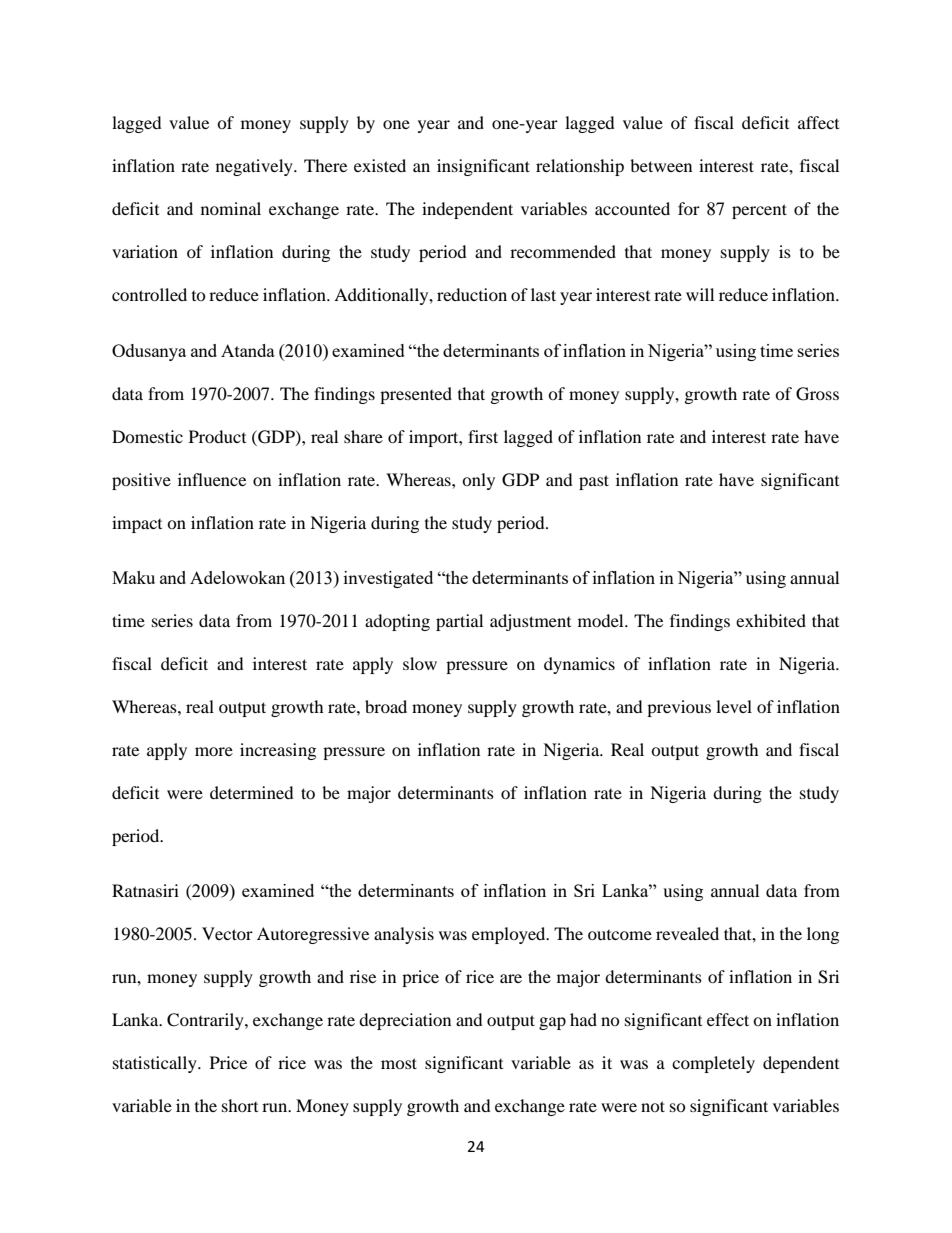  Describe the element at coordinates (240, 1105) in the screenshot. I see `short` at that location.
